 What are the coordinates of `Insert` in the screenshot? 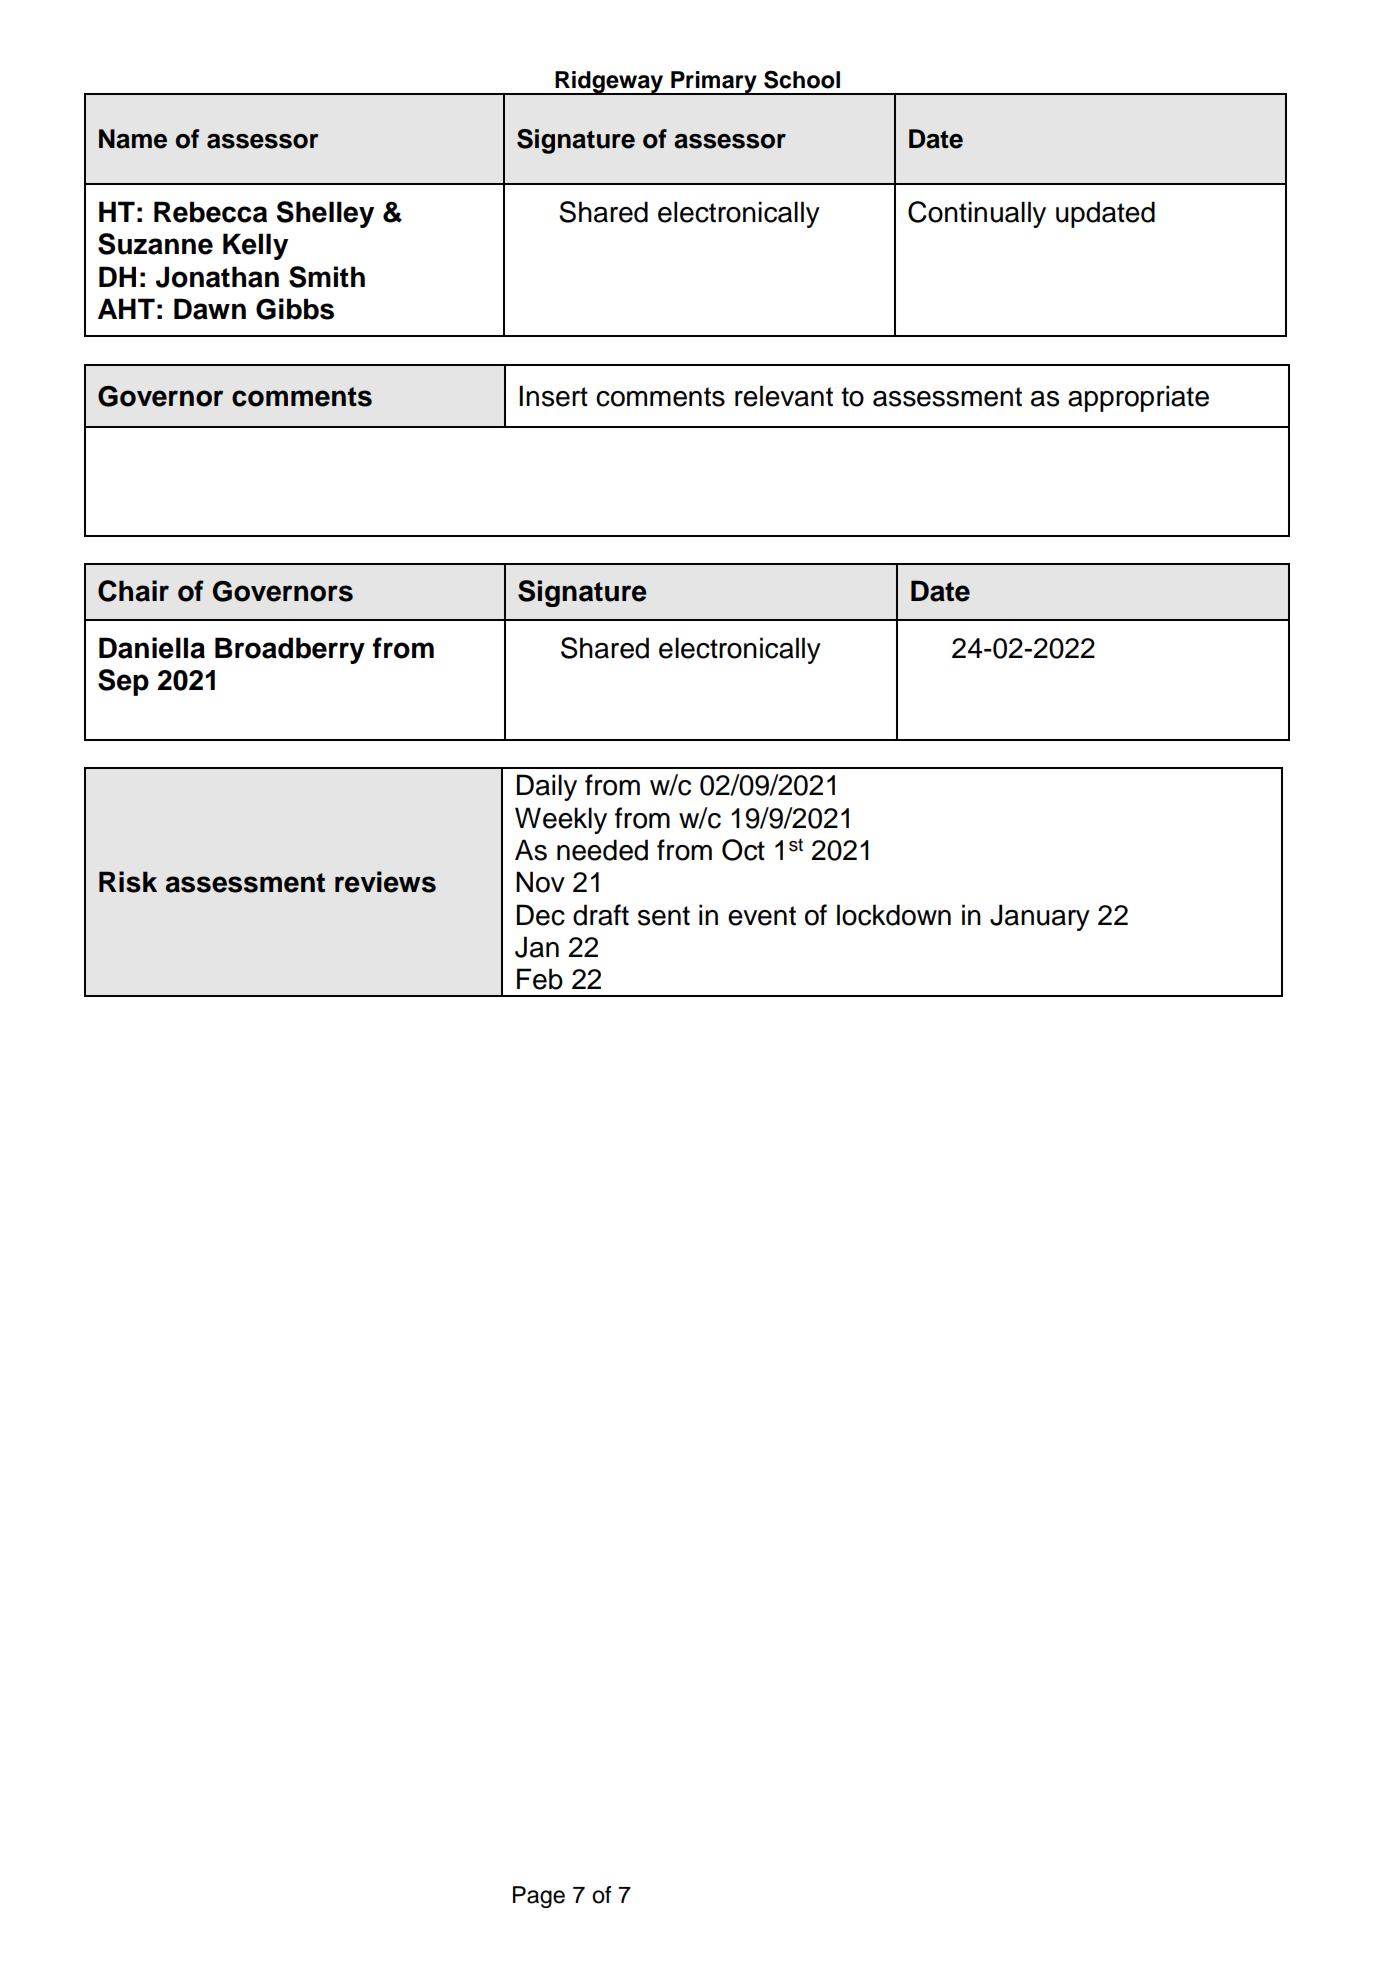 It's located at (553, 396).
